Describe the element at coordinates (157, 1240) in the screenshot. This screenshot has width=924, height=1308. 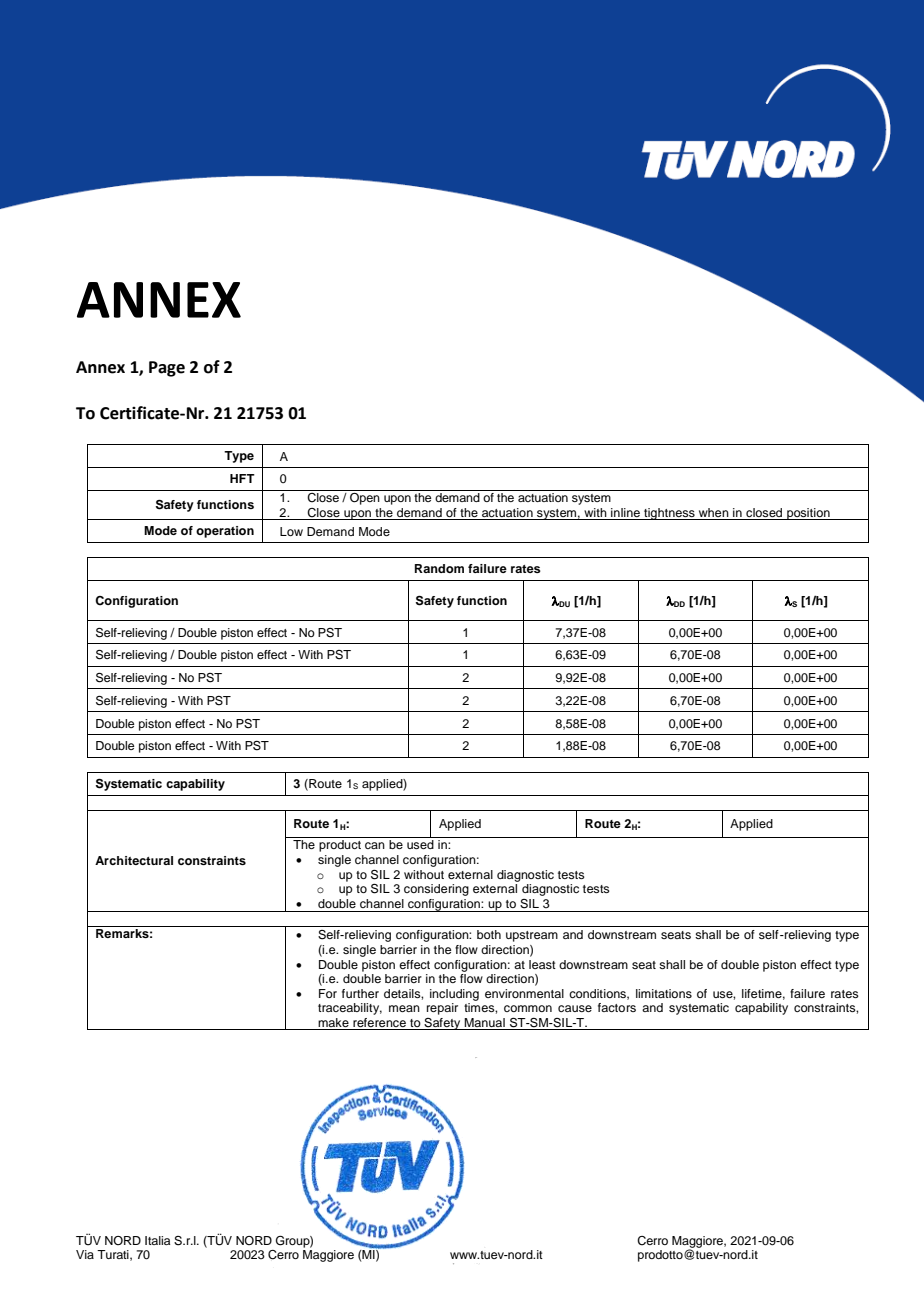
I see `Italia` at that location.
